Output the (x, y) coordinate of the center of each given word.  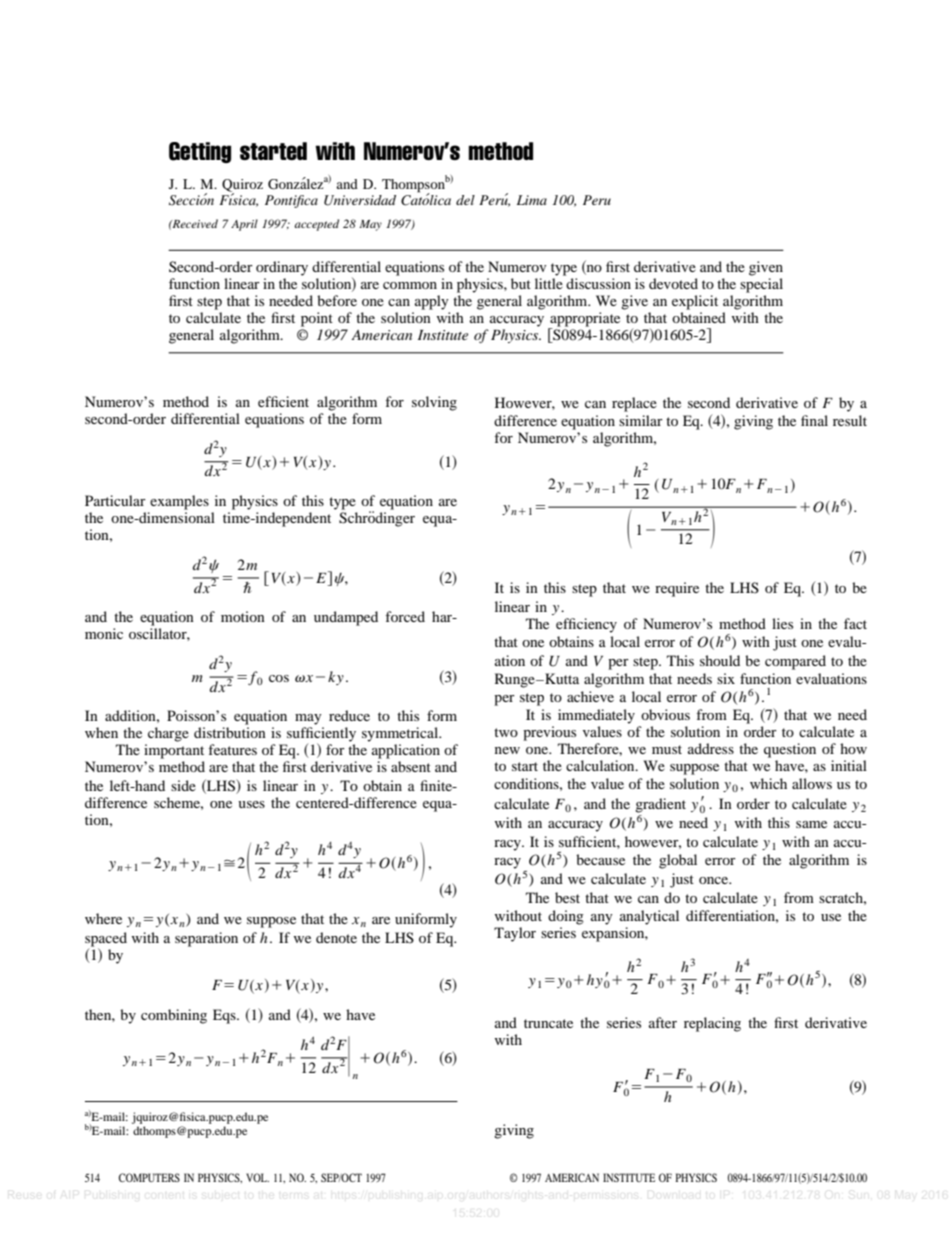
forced (405, 616)
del (465, 200)
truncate (548, 1023)
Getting (200, 152)
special (761, 285)
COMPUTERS (149, 1177)
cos (279, 678)
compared (795, 662)
